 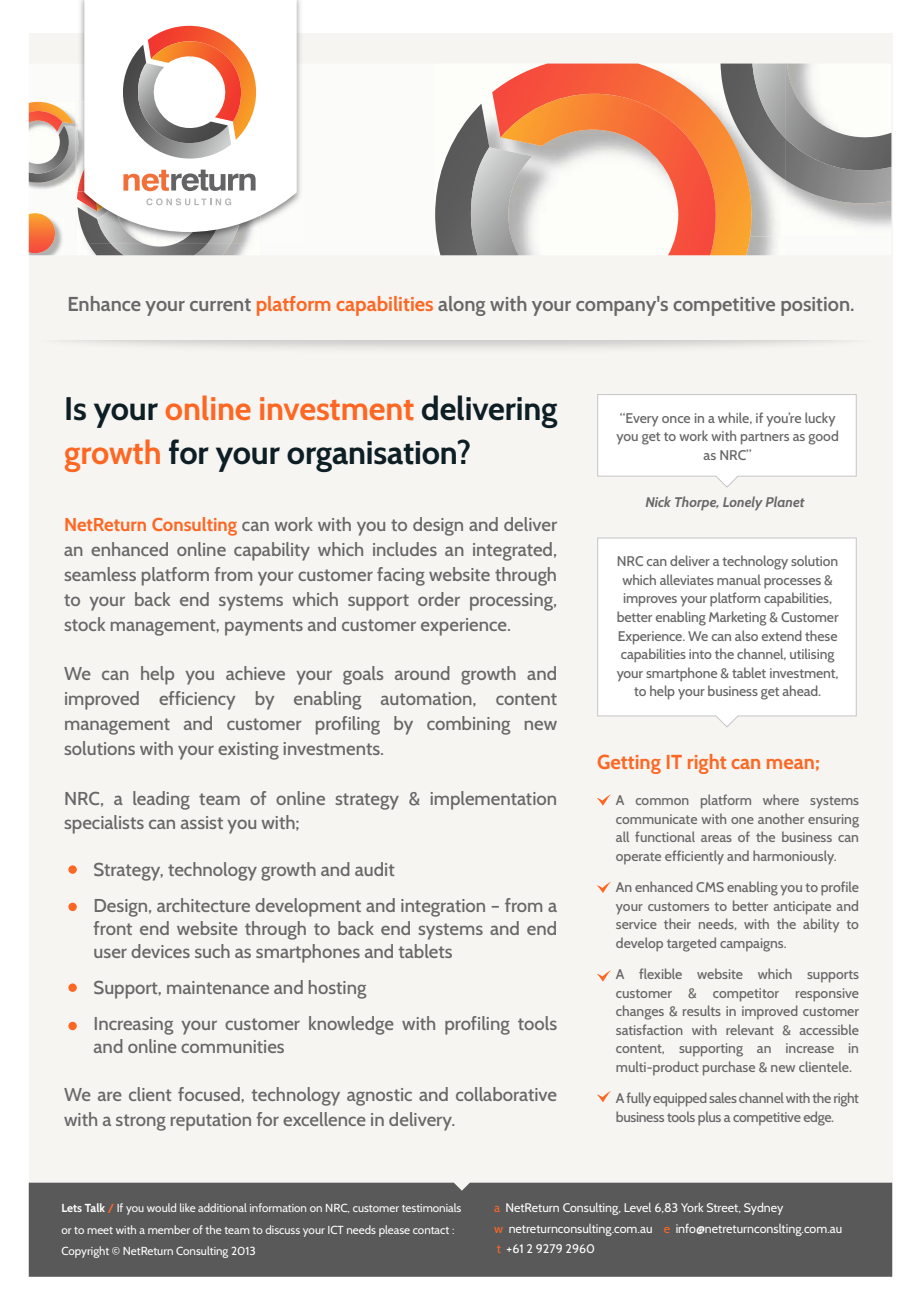 I want to click on testimonials, so click(x=431, y=1207).
